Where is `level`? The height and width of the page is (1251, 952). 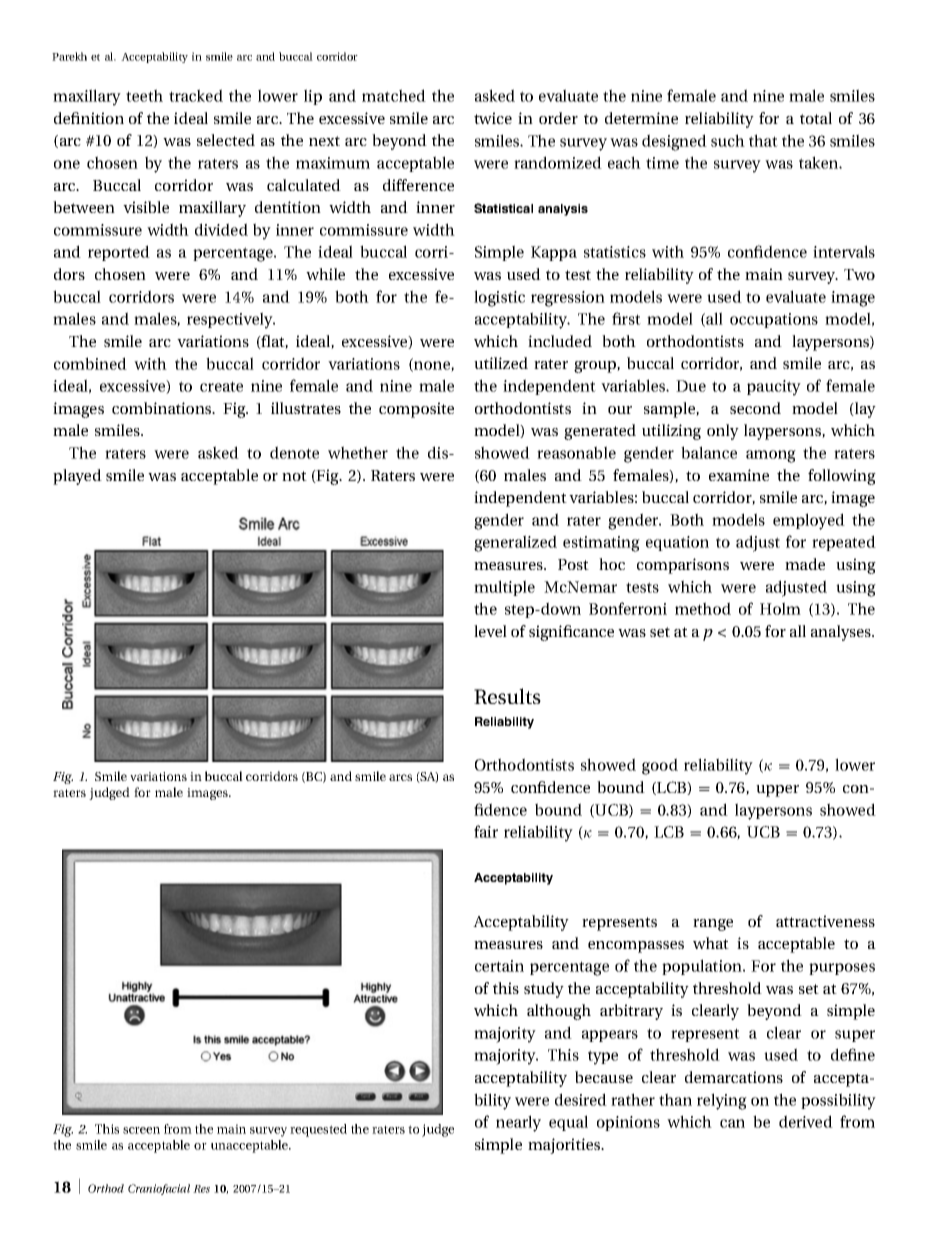 level is located at coordinates (490, 631).
